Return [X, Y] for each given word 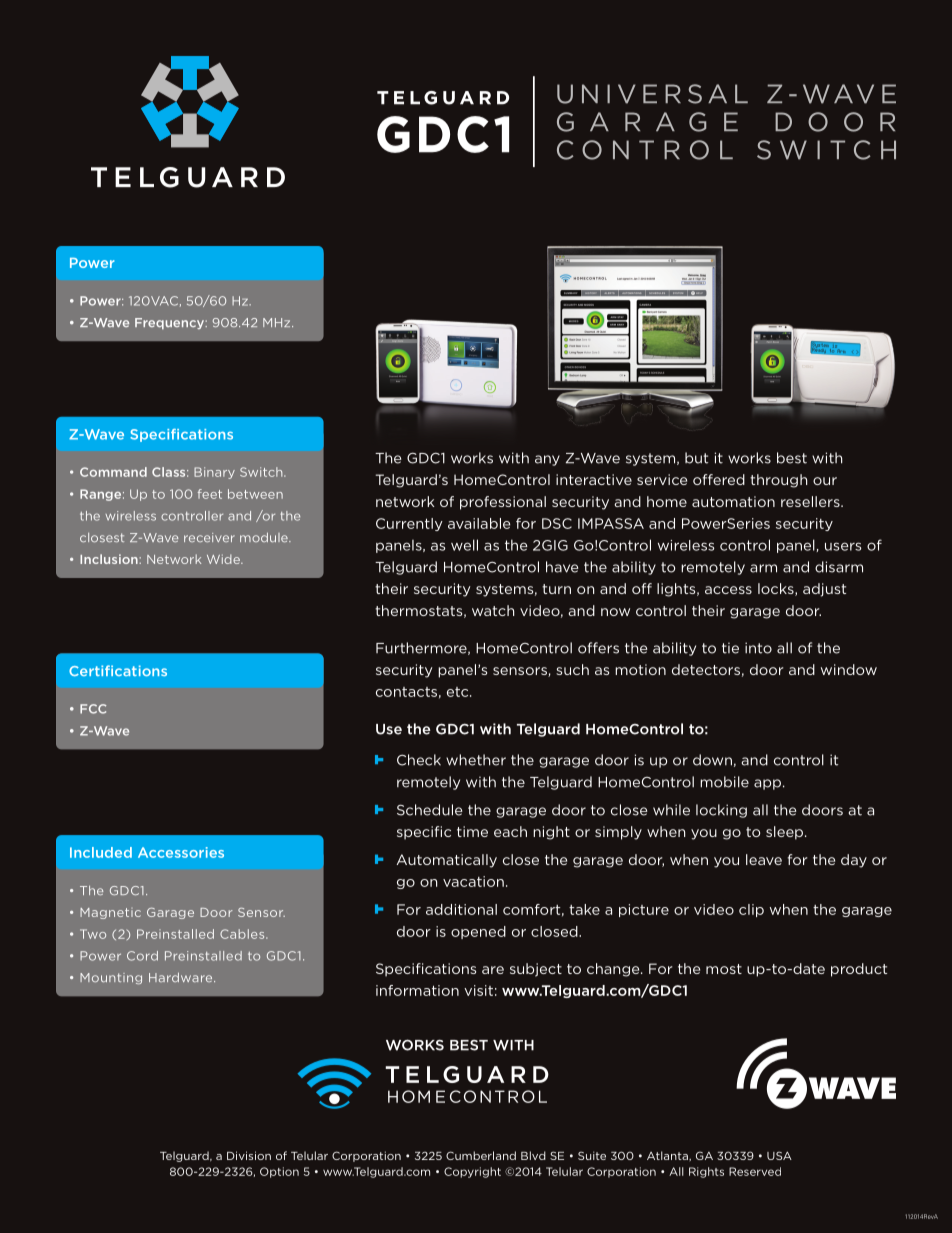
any [547, 460]
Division [249, 1155]
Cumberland [481, 1155]
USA [779, 1155]
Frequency [170, 324]
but [696, 458]
